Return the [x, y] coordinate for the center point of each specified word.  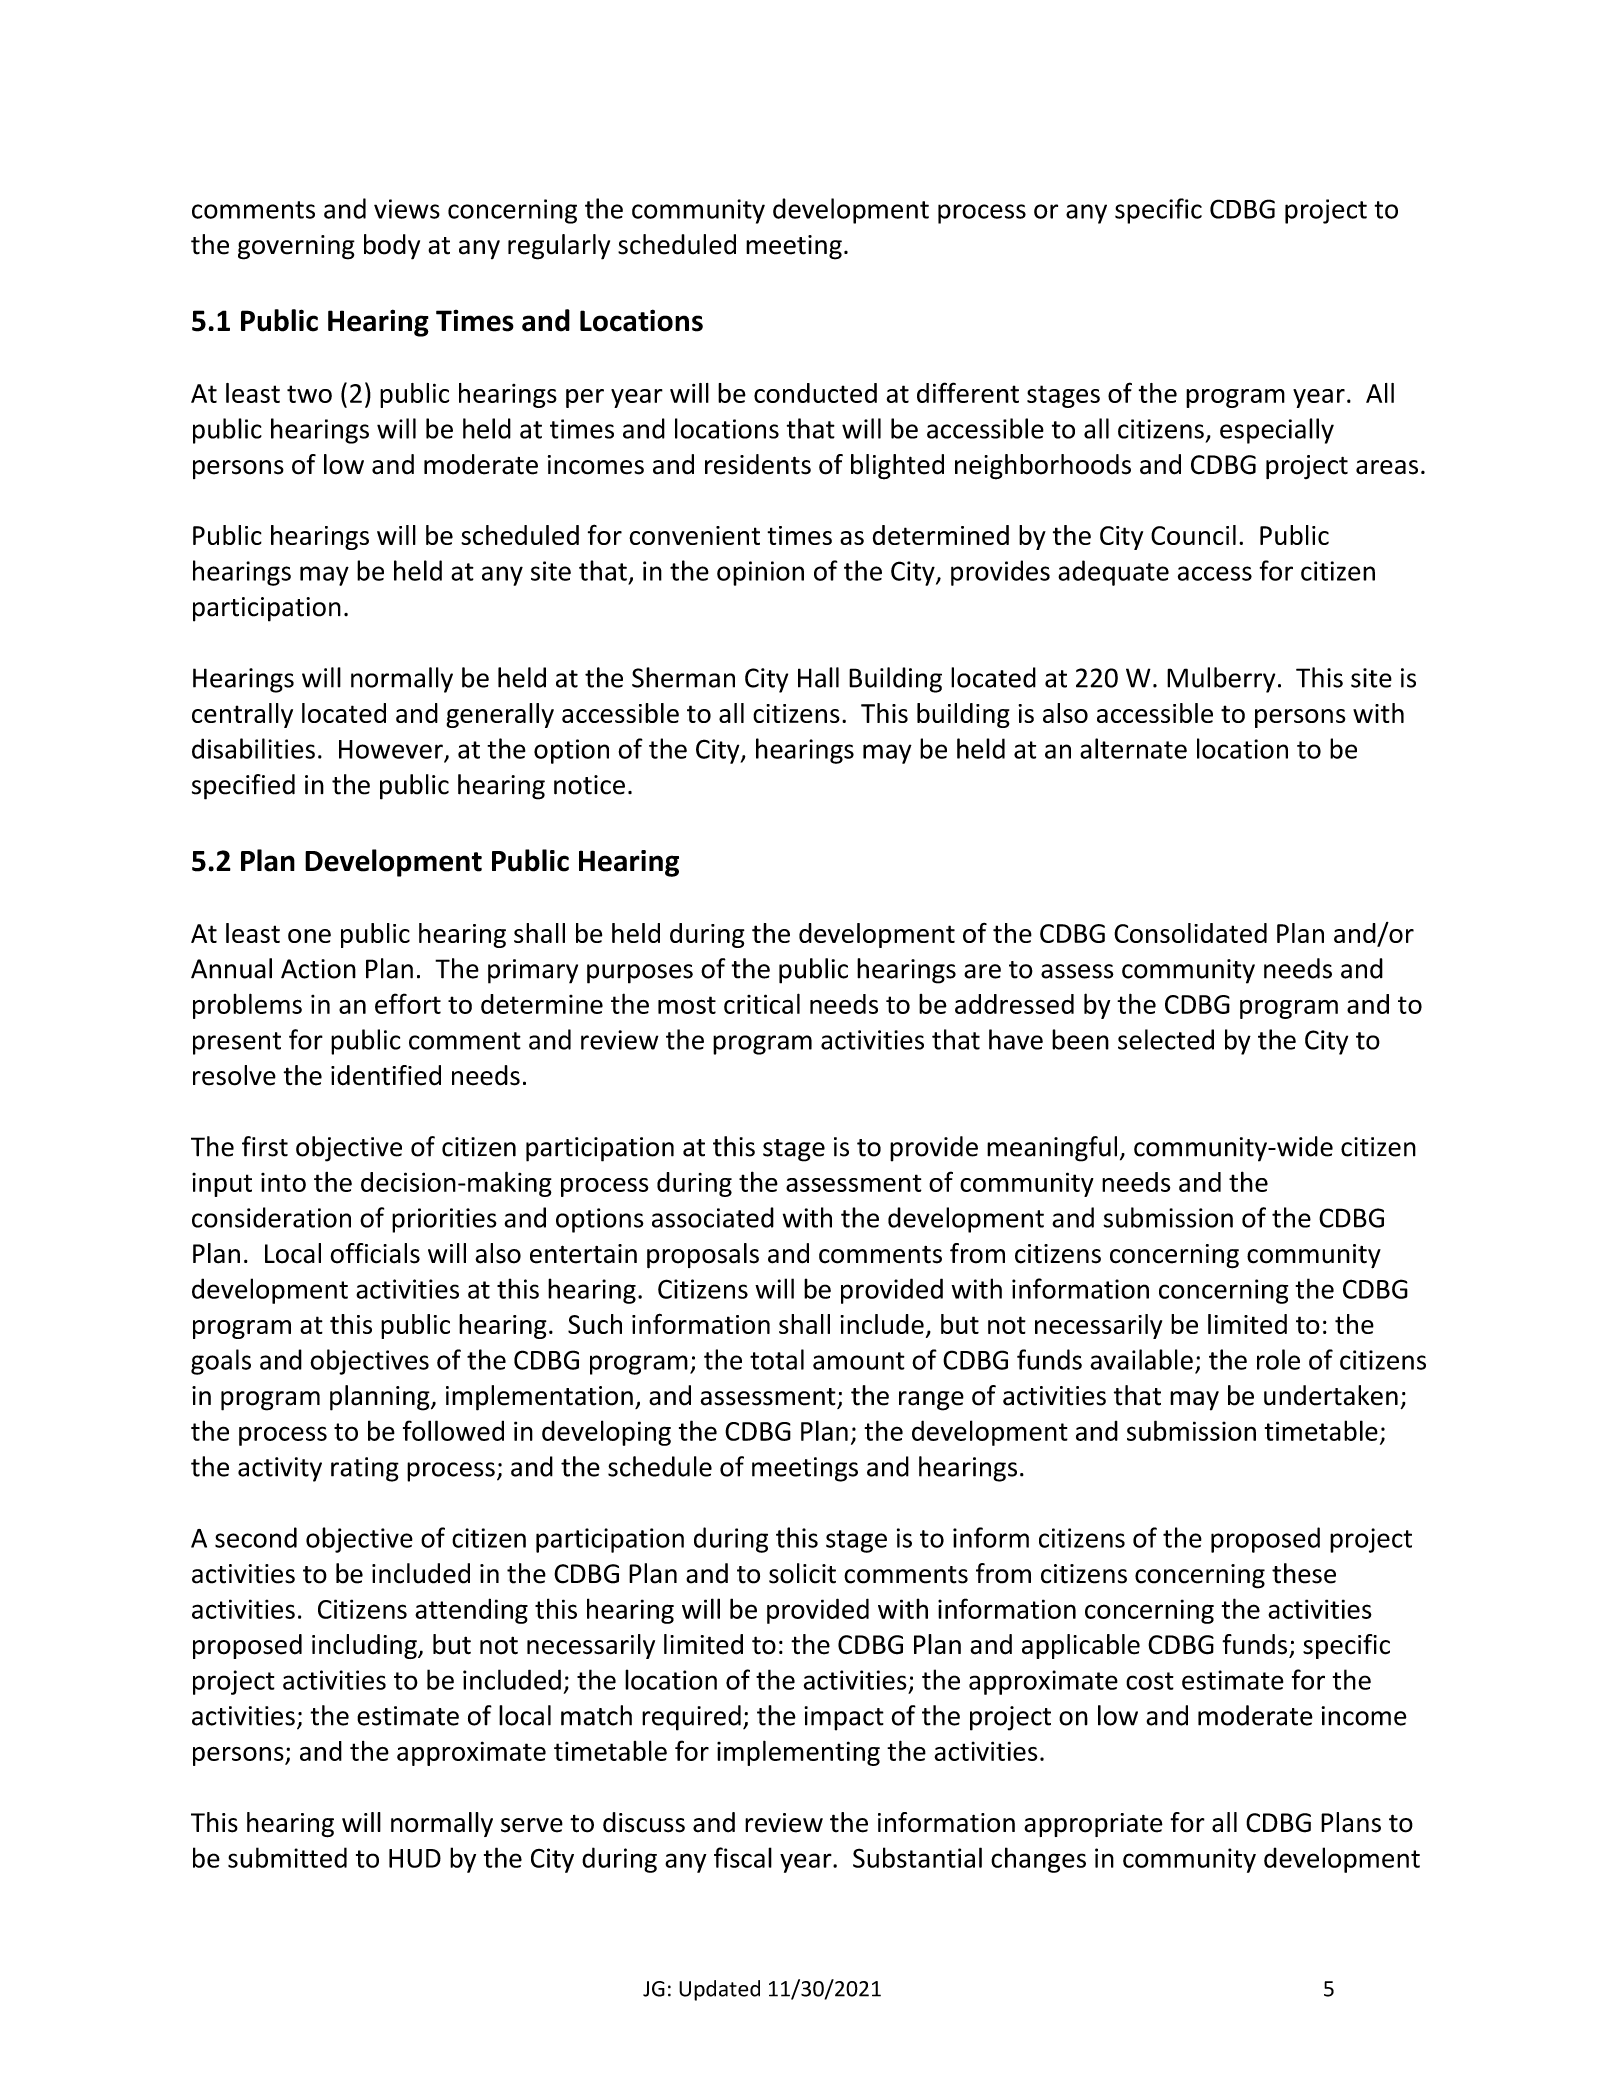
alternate [1133, 748]
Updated [719, 1990]
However [392, 750]
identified [386, 1075]
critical [762, 1003]
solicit [802, 1573]
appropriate [1093, 1825]
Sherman [683, 677]
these [1304, 1573]
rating [365, 1469]
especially [1277, 431]
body [392, 247]
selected [1166, 1039]
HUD [415, 1858]
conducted [815, 393]
